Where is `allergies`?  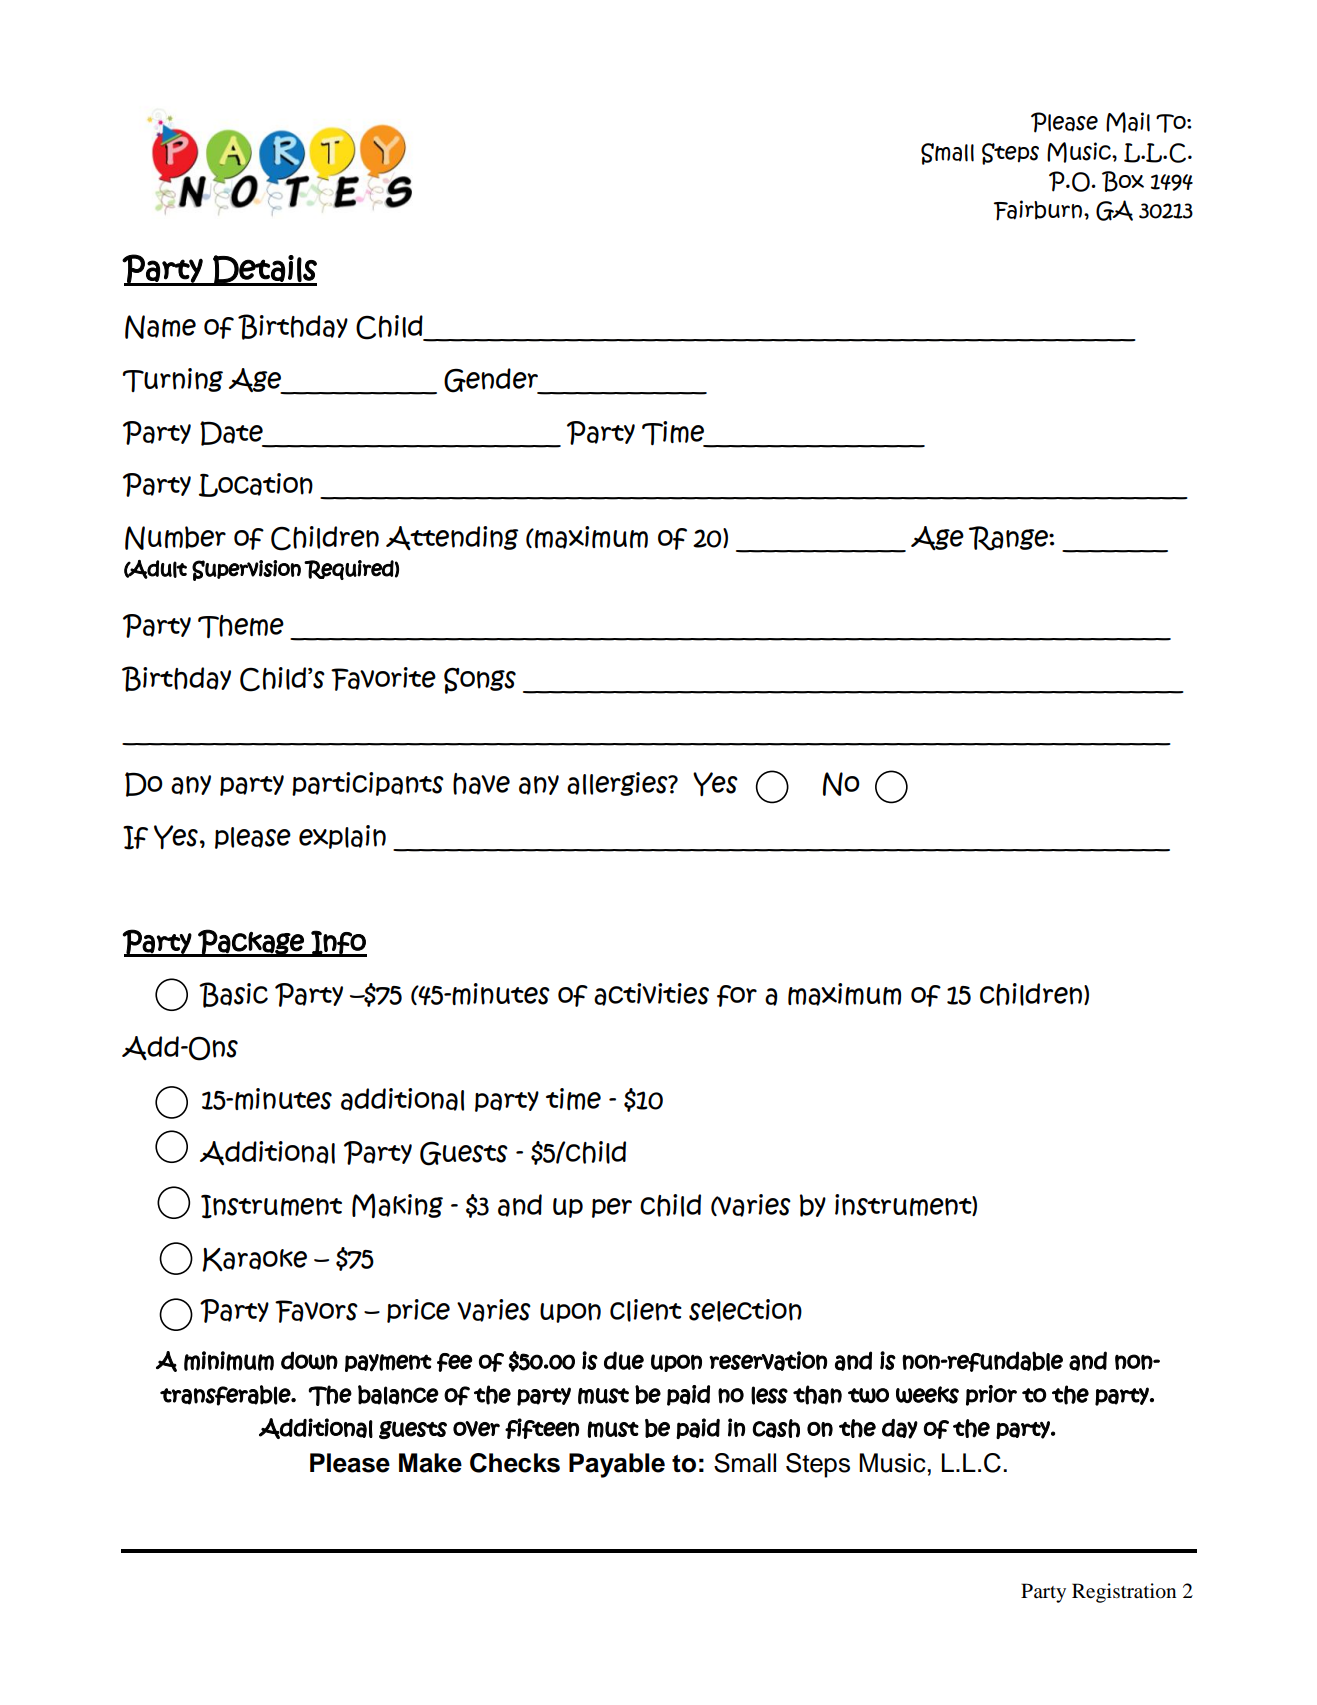 allergies is located at coordinates (618, 784).
